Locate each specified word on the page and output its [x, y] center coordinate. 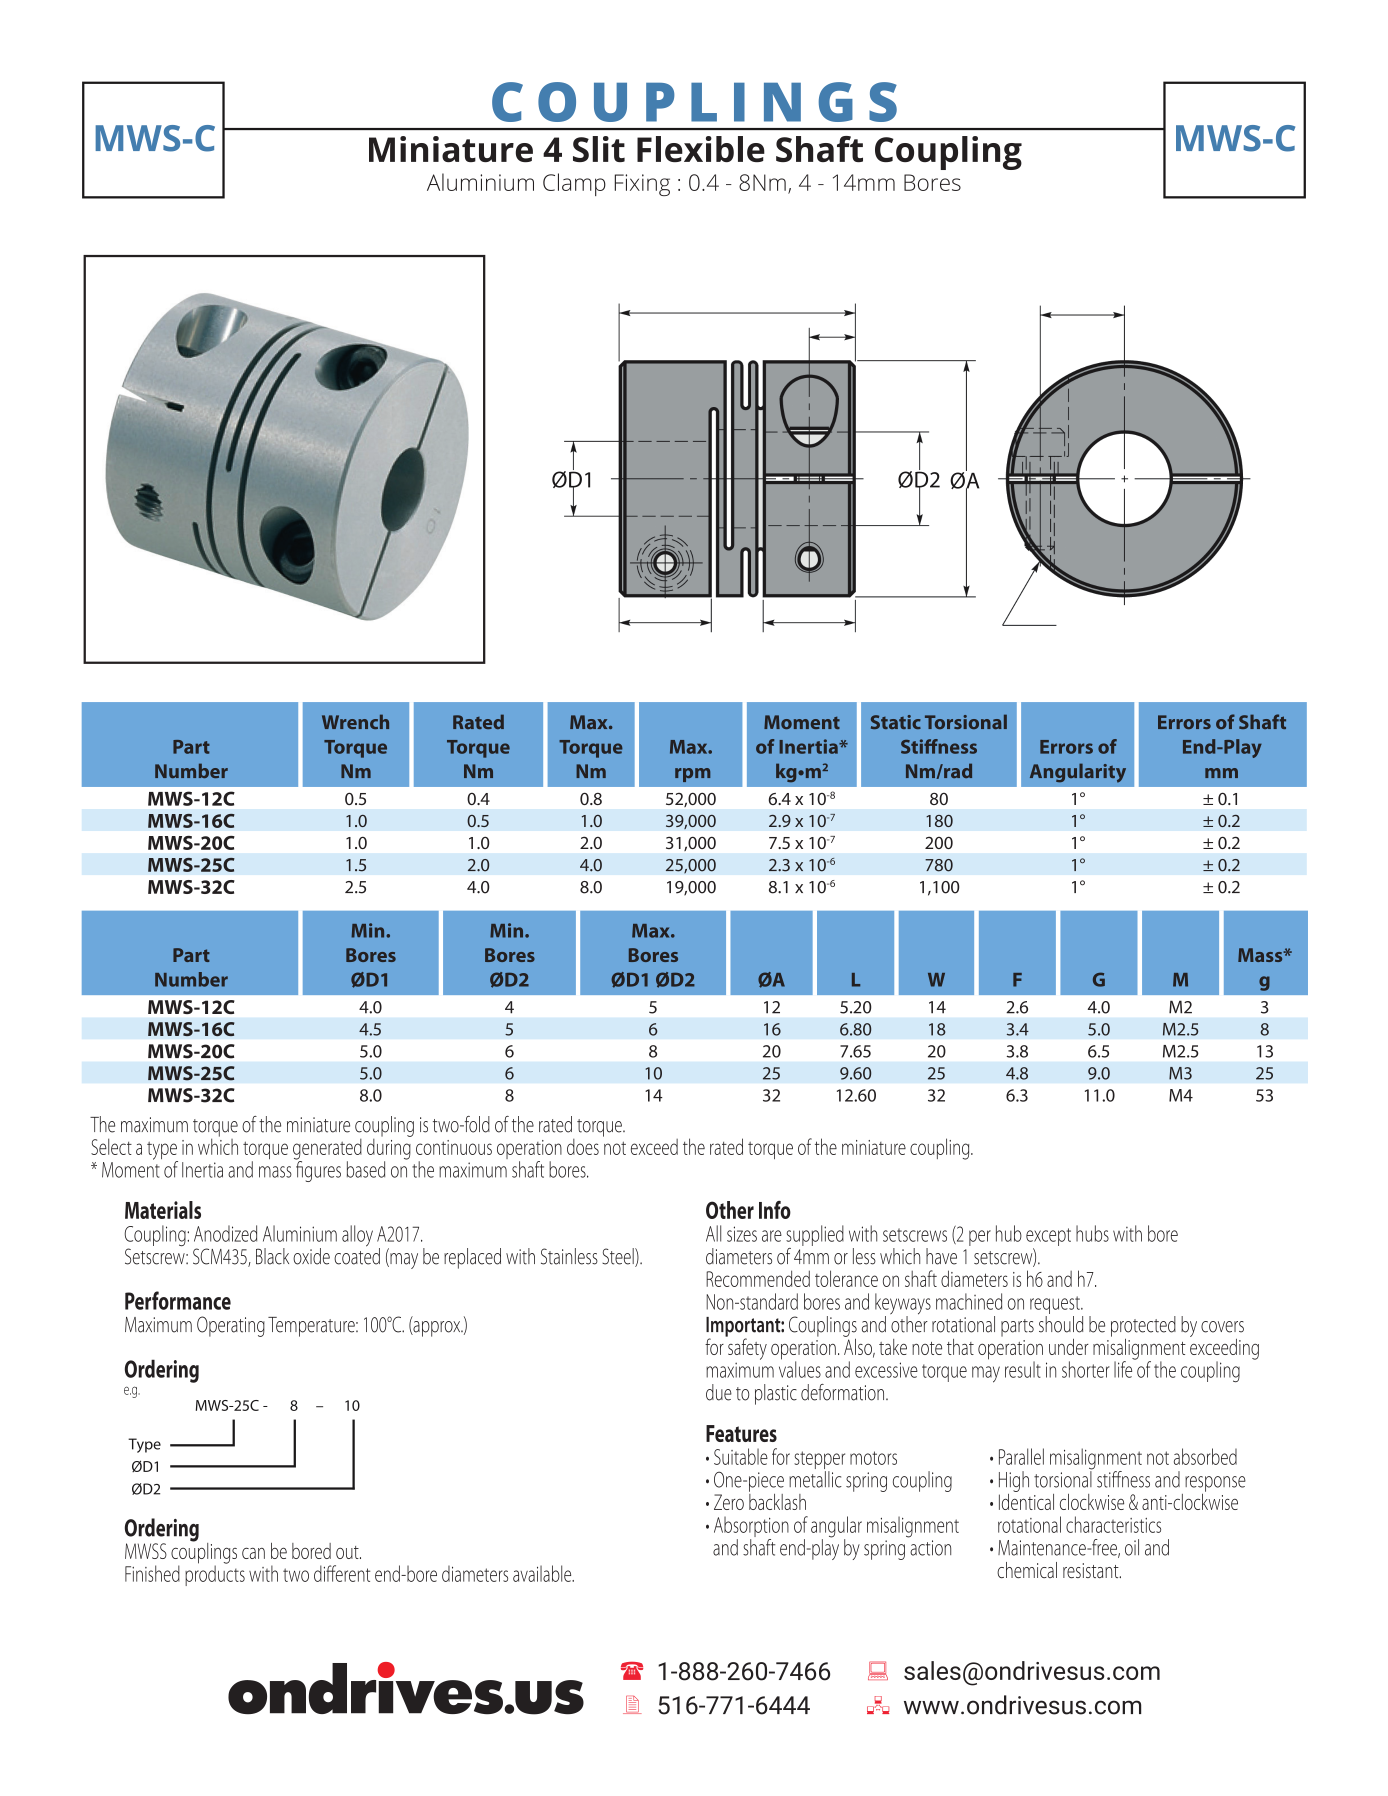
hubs [1092, 1233]
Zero [729, 1502]
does [583, 1147]
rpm [692, 775]
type [162, 1152]
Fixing [642, 185]
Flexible [701, 149]
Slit [599, 149]
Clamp [574, 184]
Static [896, 722]
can [253, 1553]
